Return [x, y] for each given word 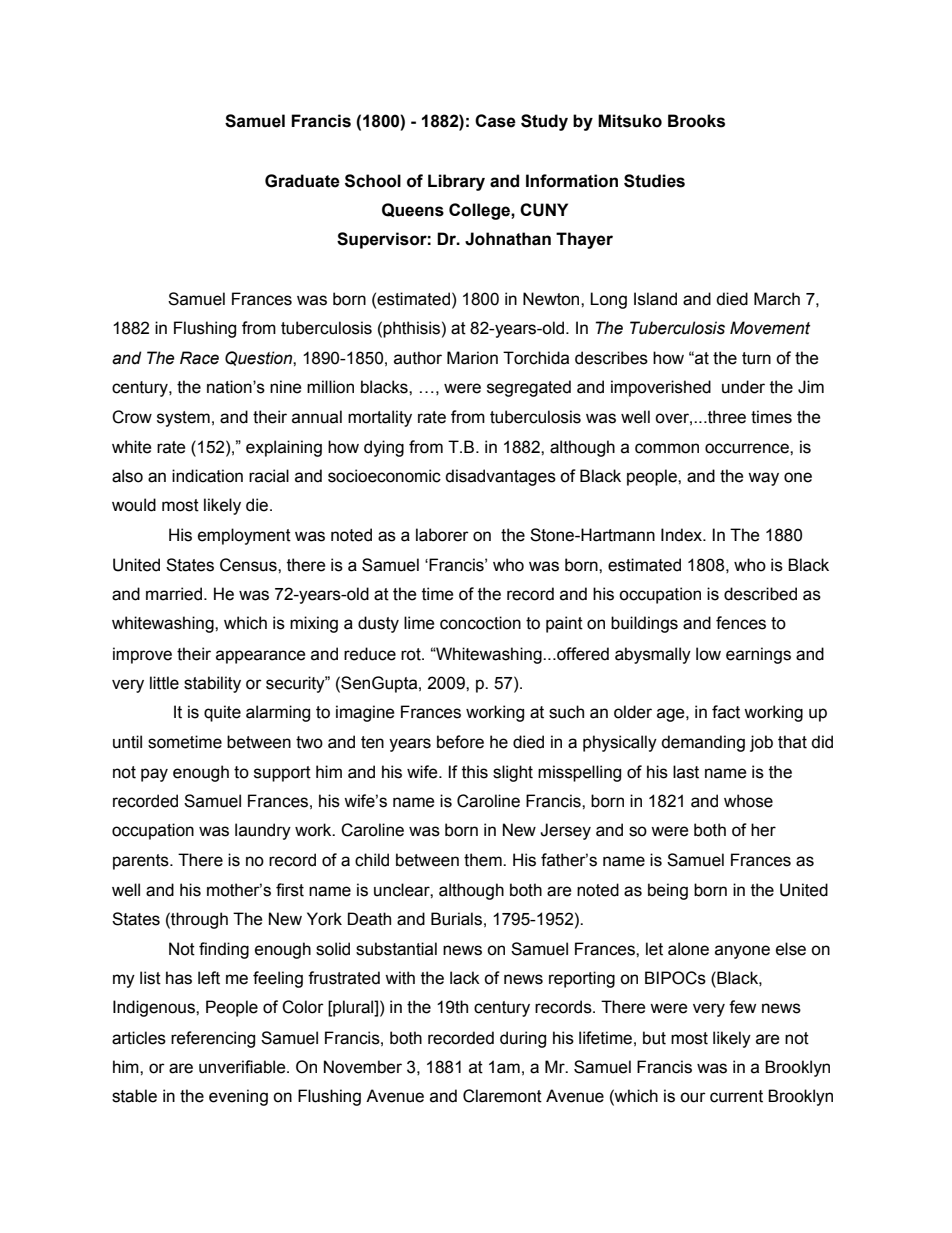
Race [199, 358]
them [484, 860]
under [743, 387]
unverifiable [243, 1067]
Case [495, 121]
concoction [480, 623]
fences [741, 623]
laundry [263, 831]
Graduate [302, 181]
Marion [472, 358]
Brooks [696, 121]
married [174, 594]
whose [748, 801]
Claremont [502, 1096]
